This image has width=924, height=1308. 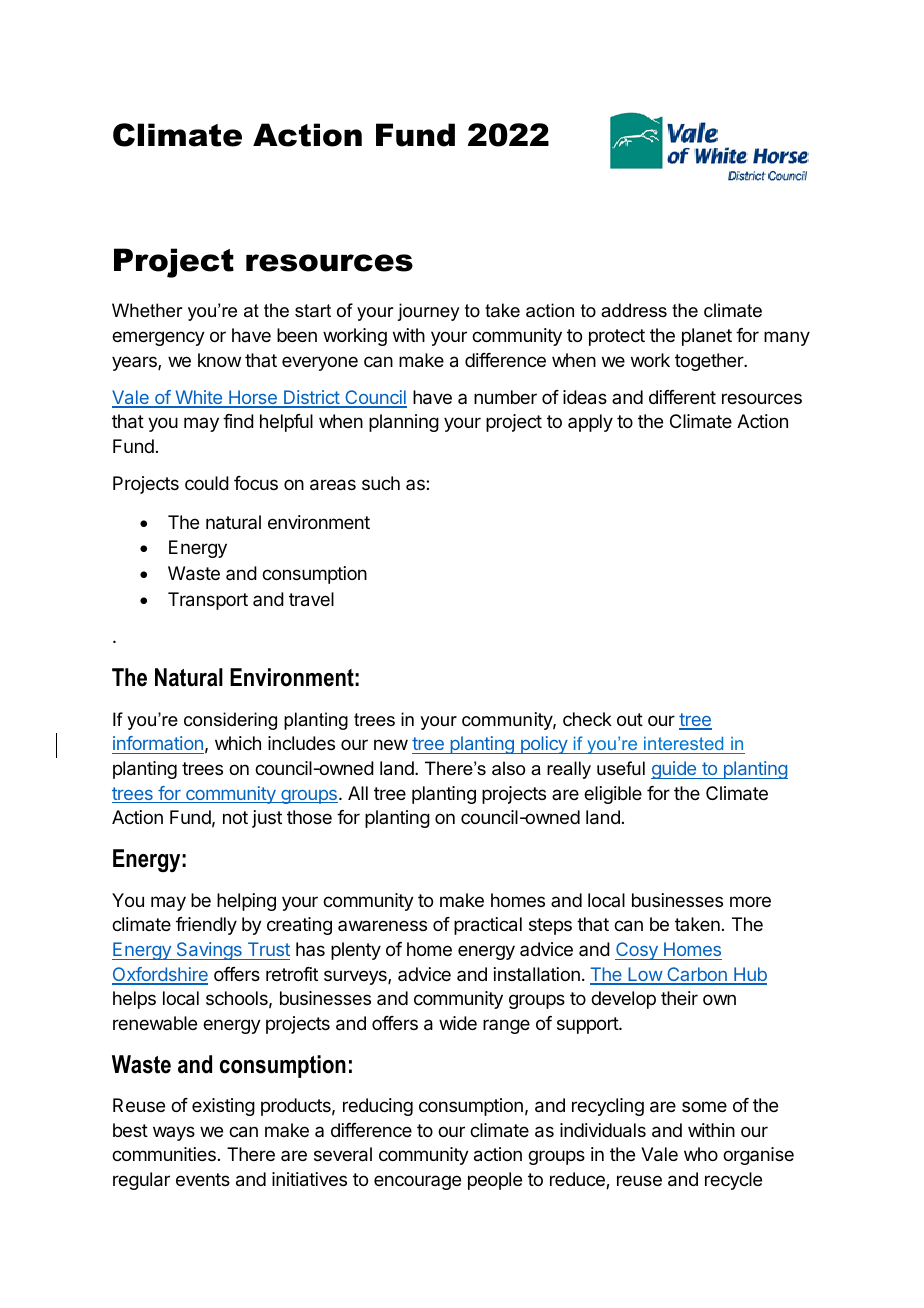 I want to click on more, so click(x=750, y=901).
